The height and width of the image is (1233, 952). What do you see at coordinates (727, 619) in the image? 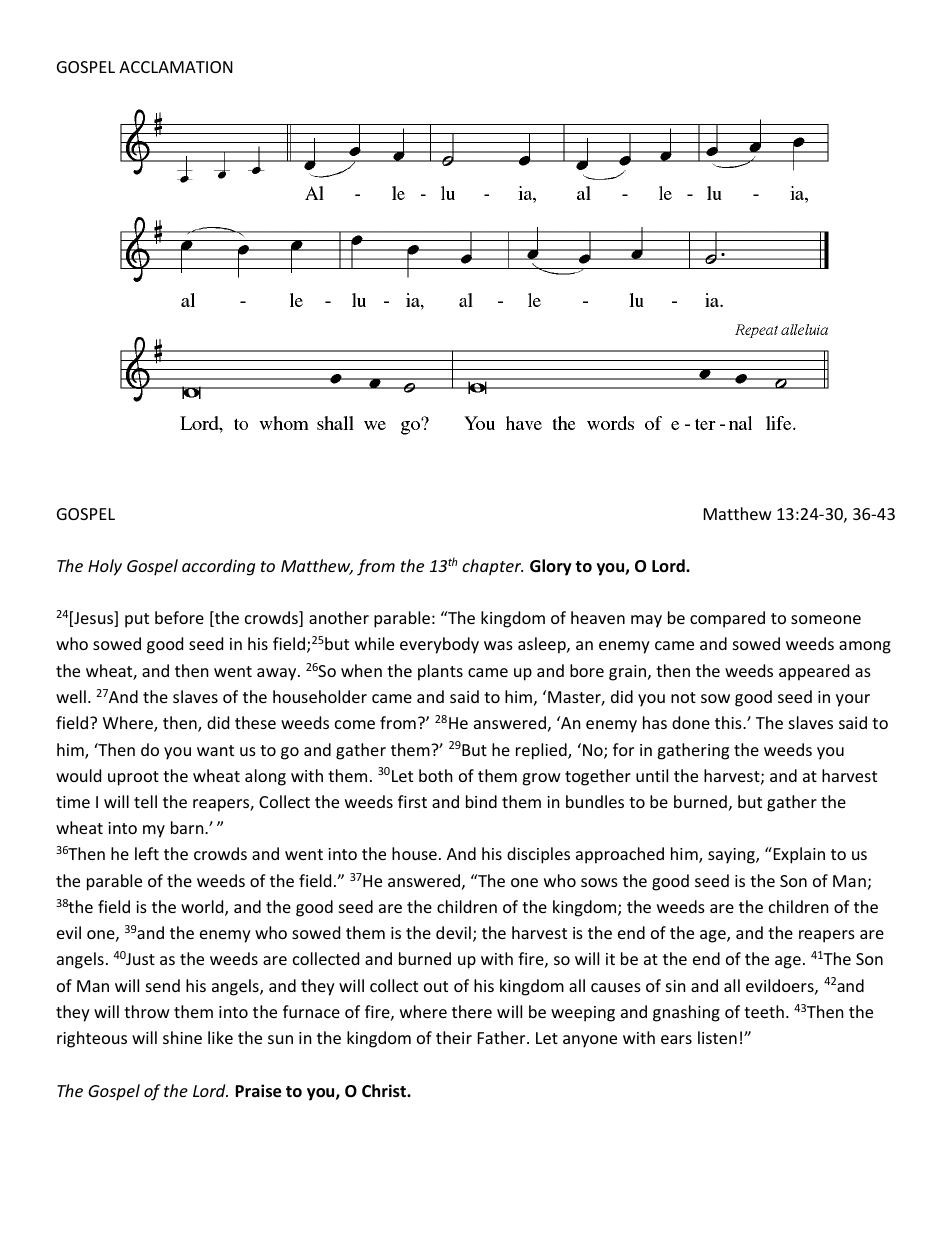
I see `compared` at bounding box center [727, 619].
